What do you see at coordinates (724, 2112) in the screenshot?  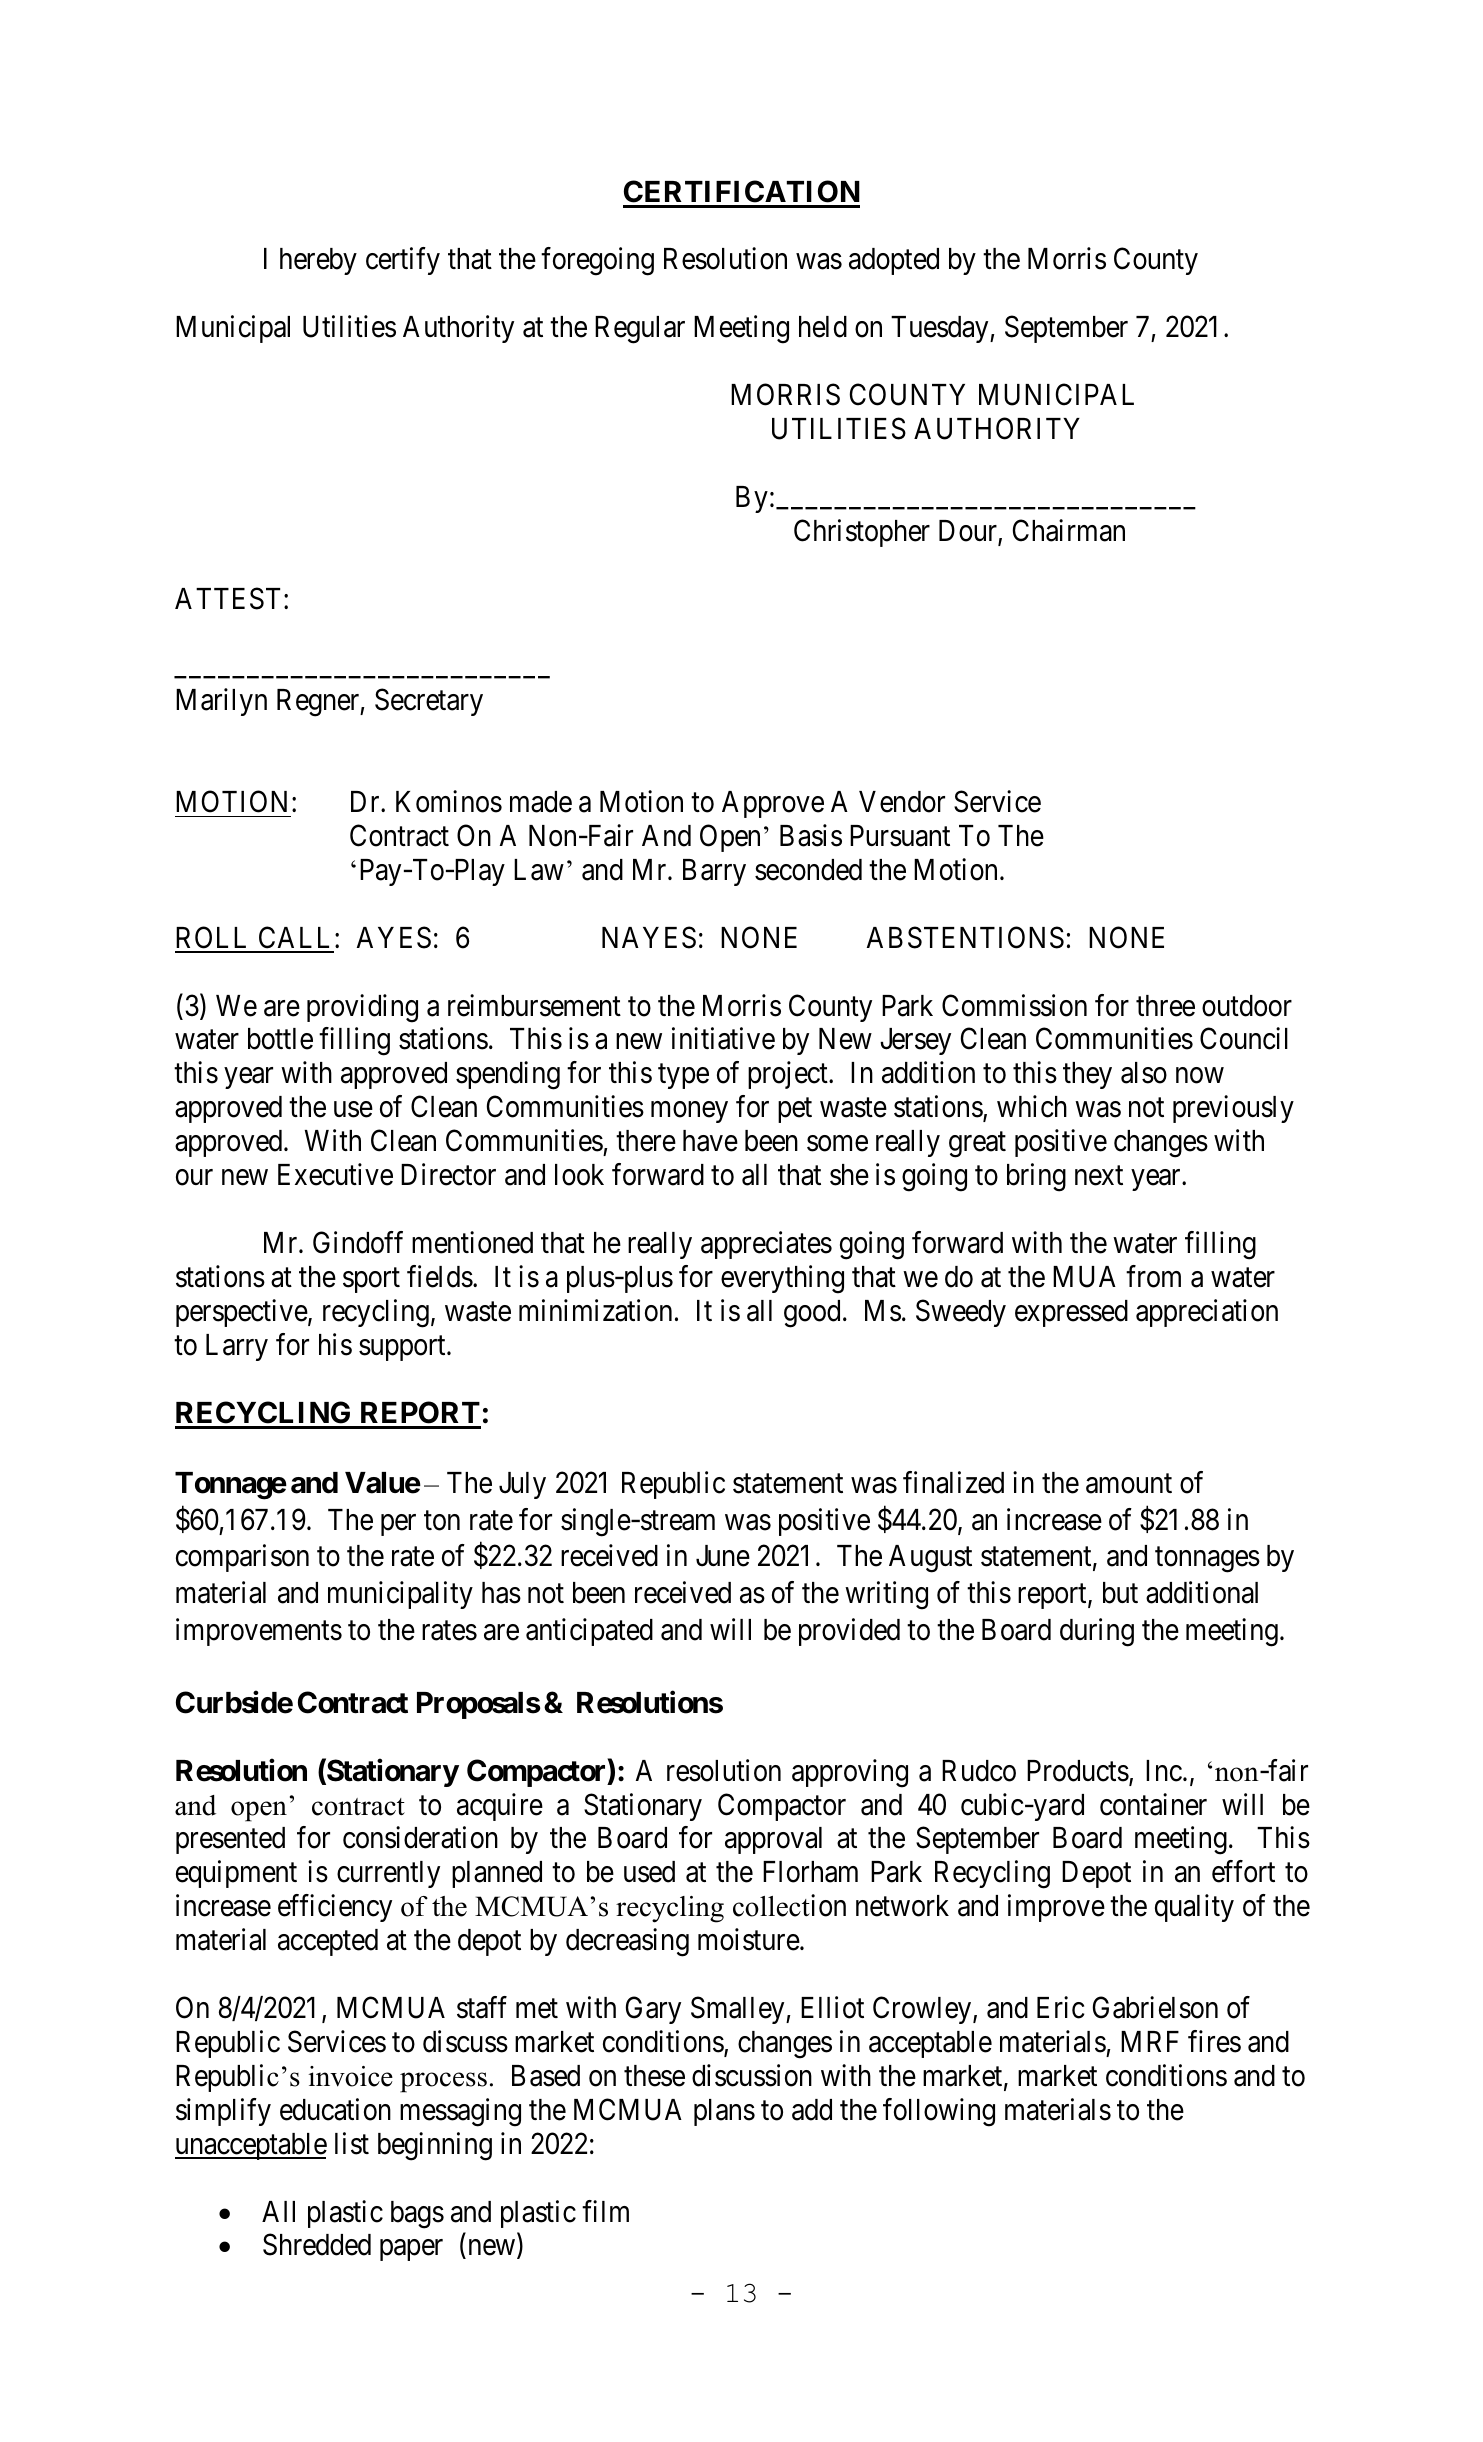 I see `plans` at bounding box center [724, 2112].
